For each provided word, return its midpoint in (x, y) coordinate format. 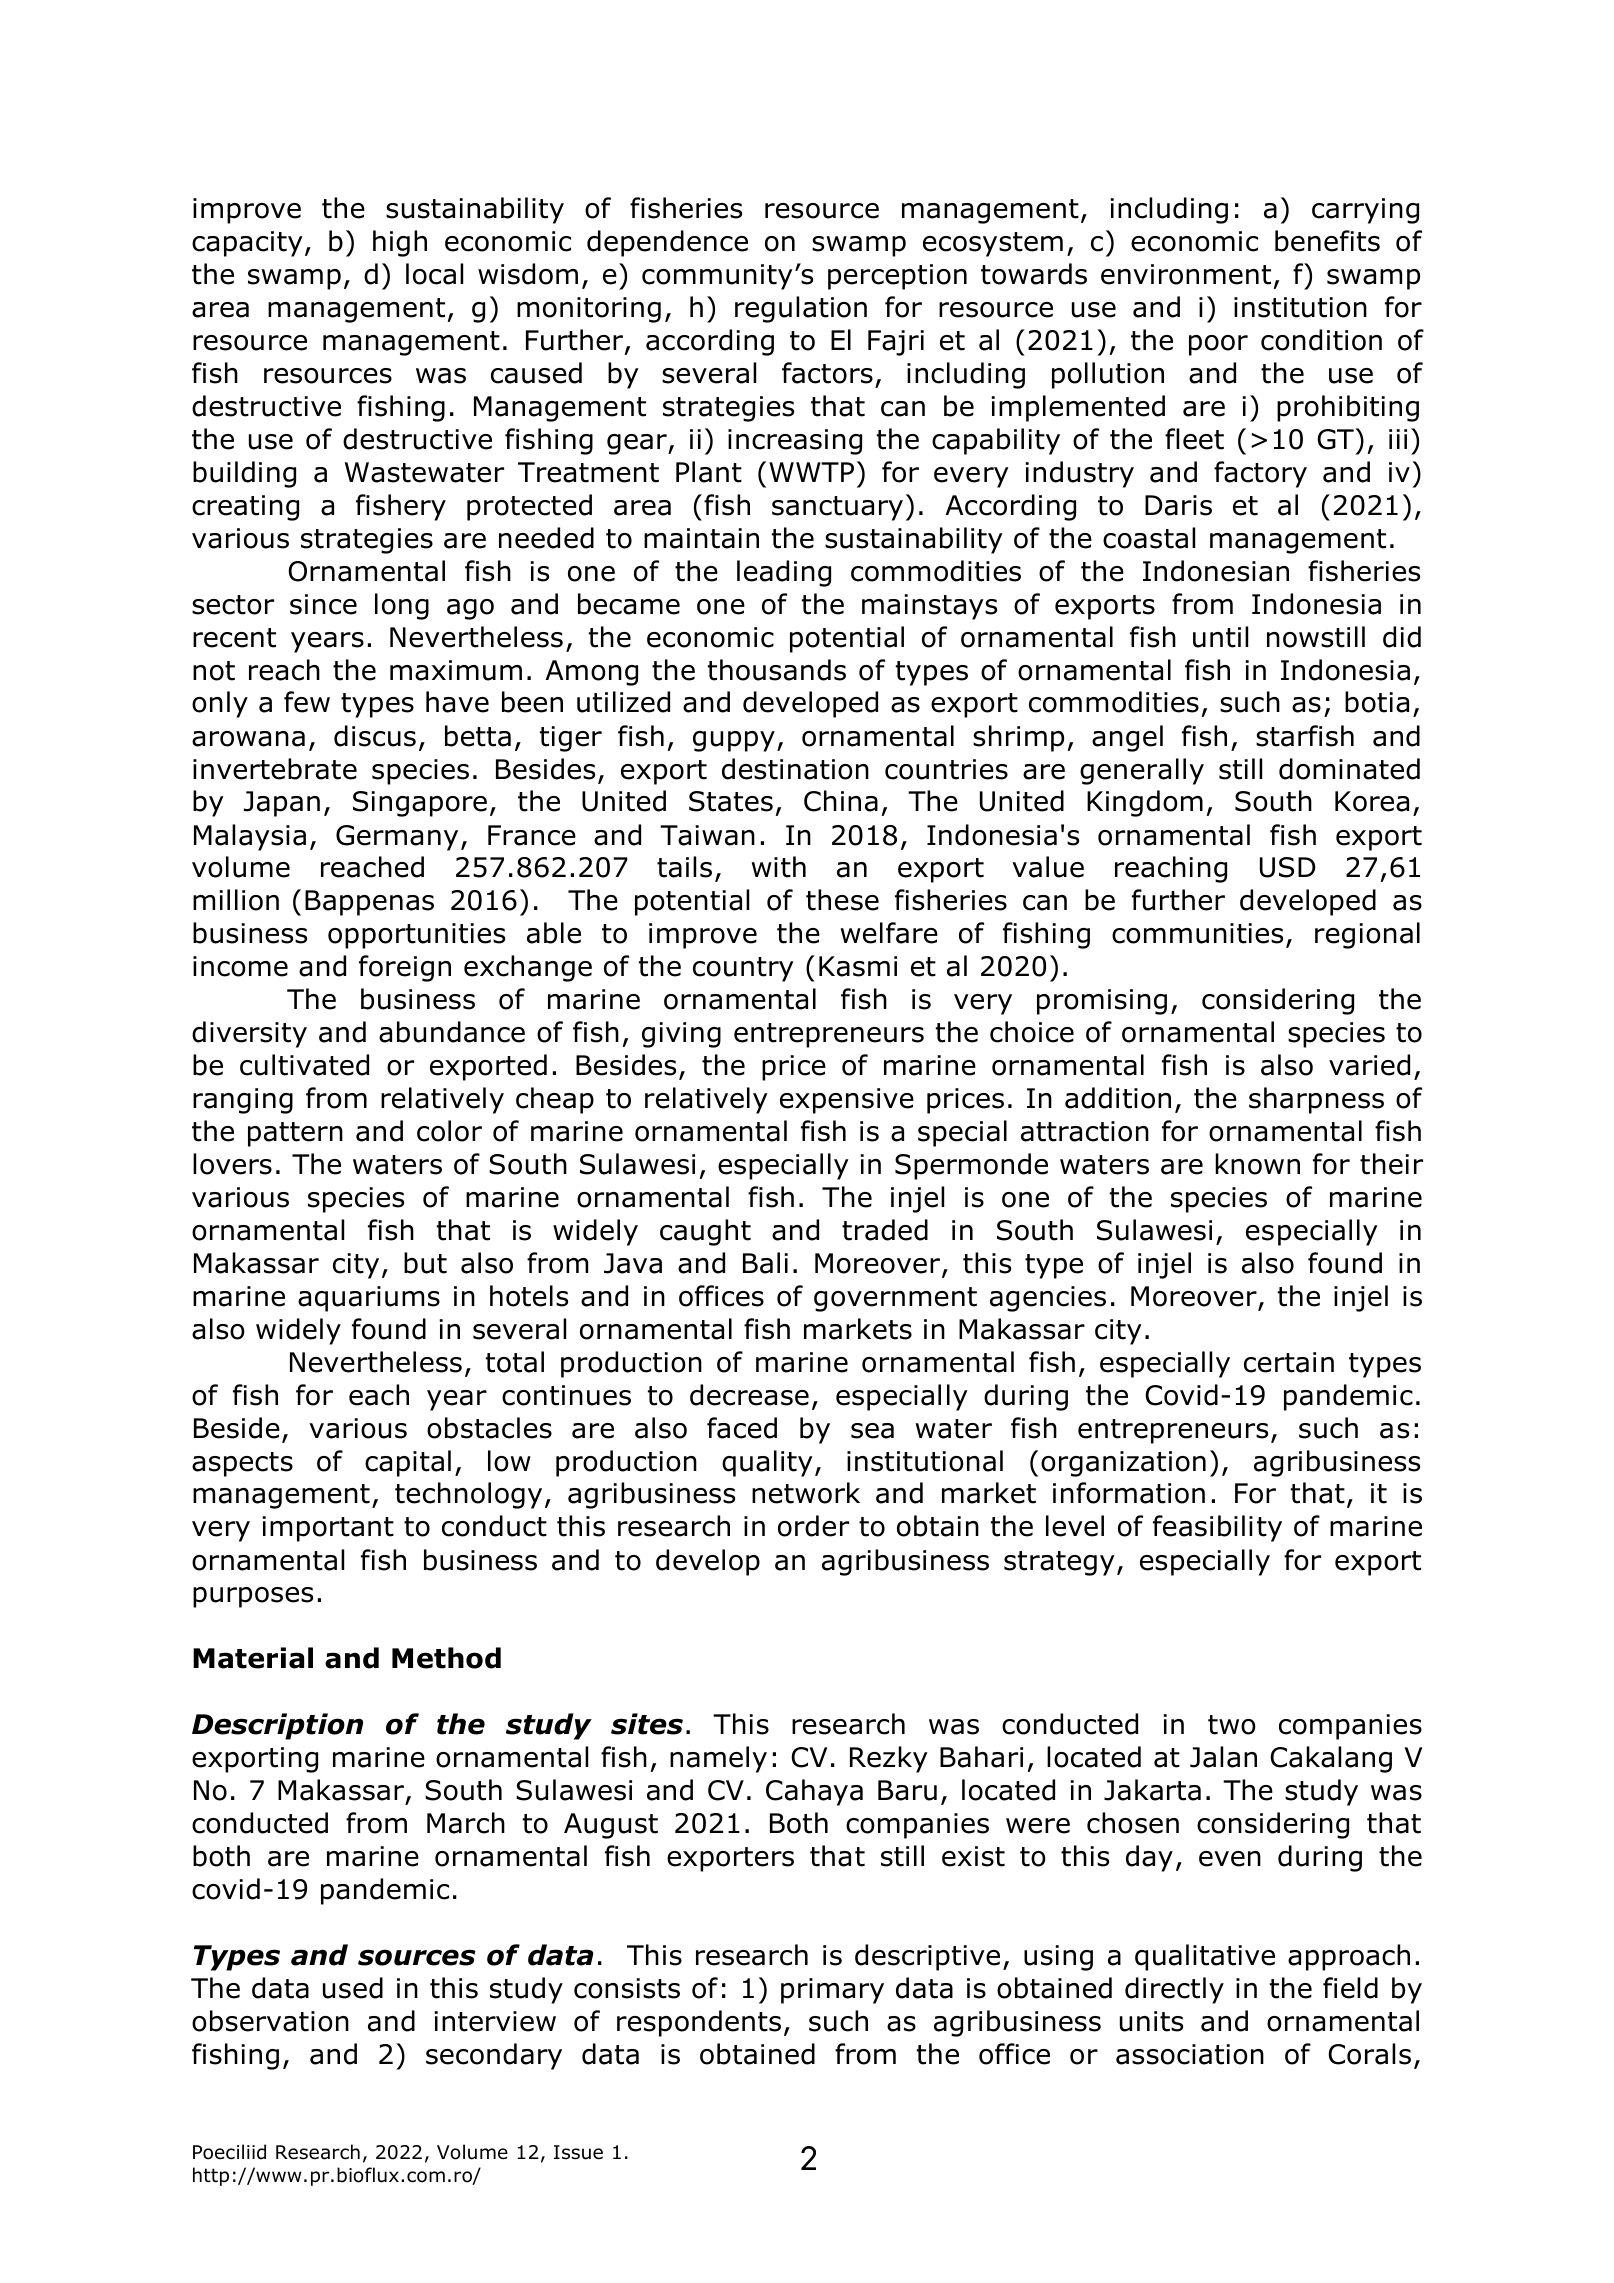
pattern (295, 1134)
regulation (801, 309)
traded (885, 1230)
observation (270, 2021)
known (1257, 1164)
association (1190, 2054)
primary (832, 1991)
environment (1186, 274)
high (400, 243)
